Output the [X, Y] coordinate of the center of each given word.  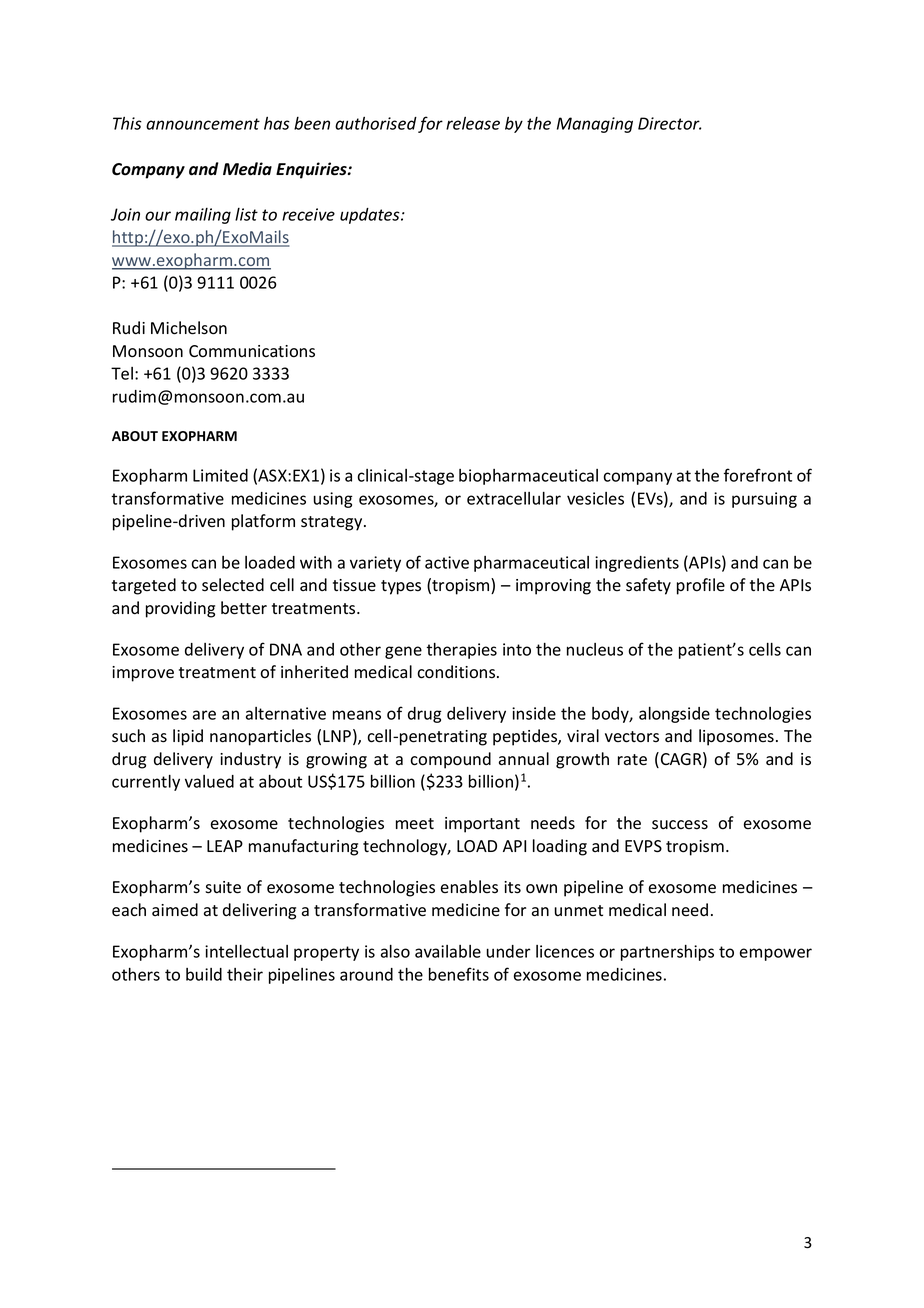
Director [669, 123]
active [447, 562]
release [473, 123]
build [204, 974]
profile [701, 586]
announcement [203, 124]
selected [233, 585]
